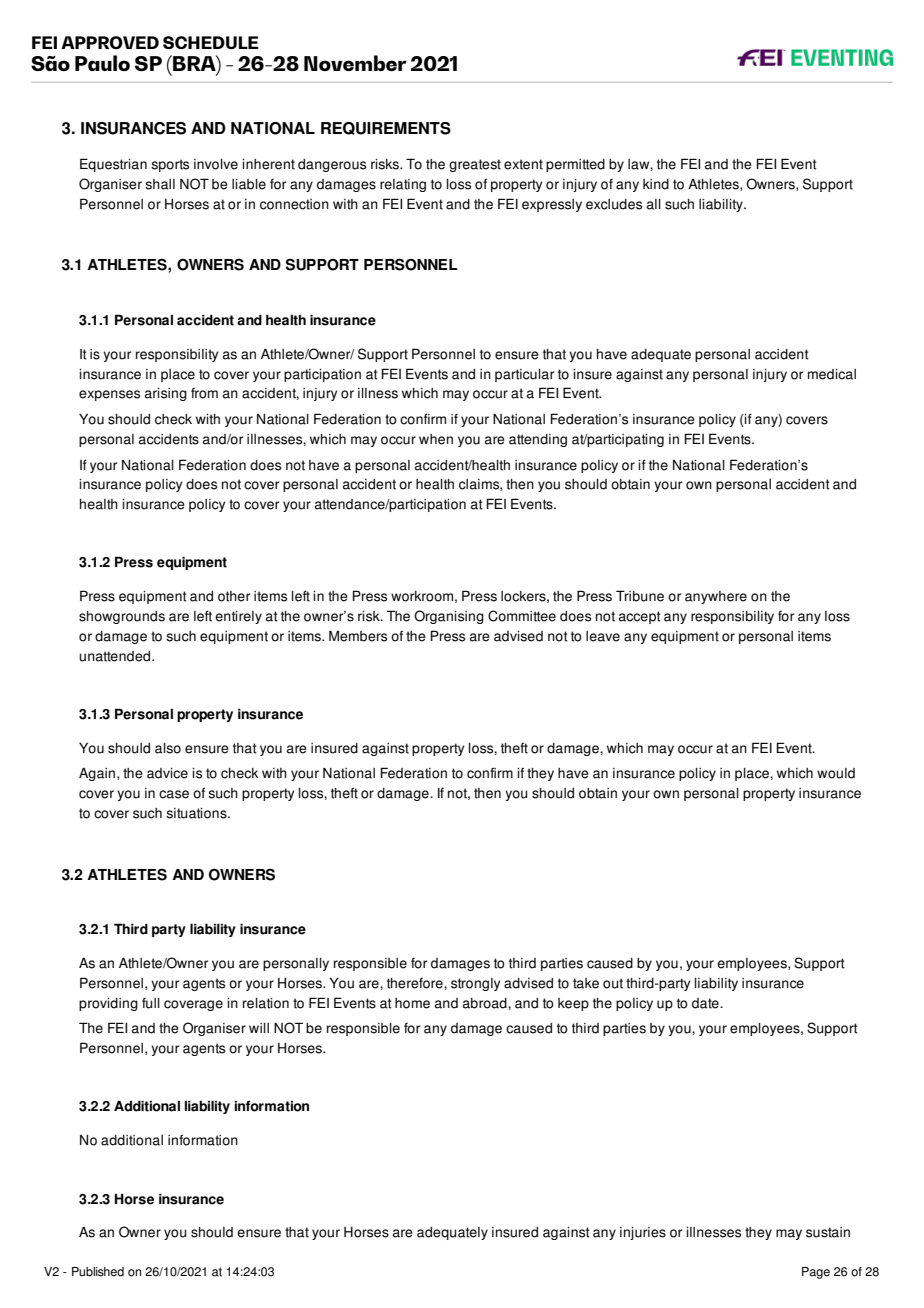 The height and width of the page is (1308, 924). I want to click on SCHEDULE, so click(211, 42).
